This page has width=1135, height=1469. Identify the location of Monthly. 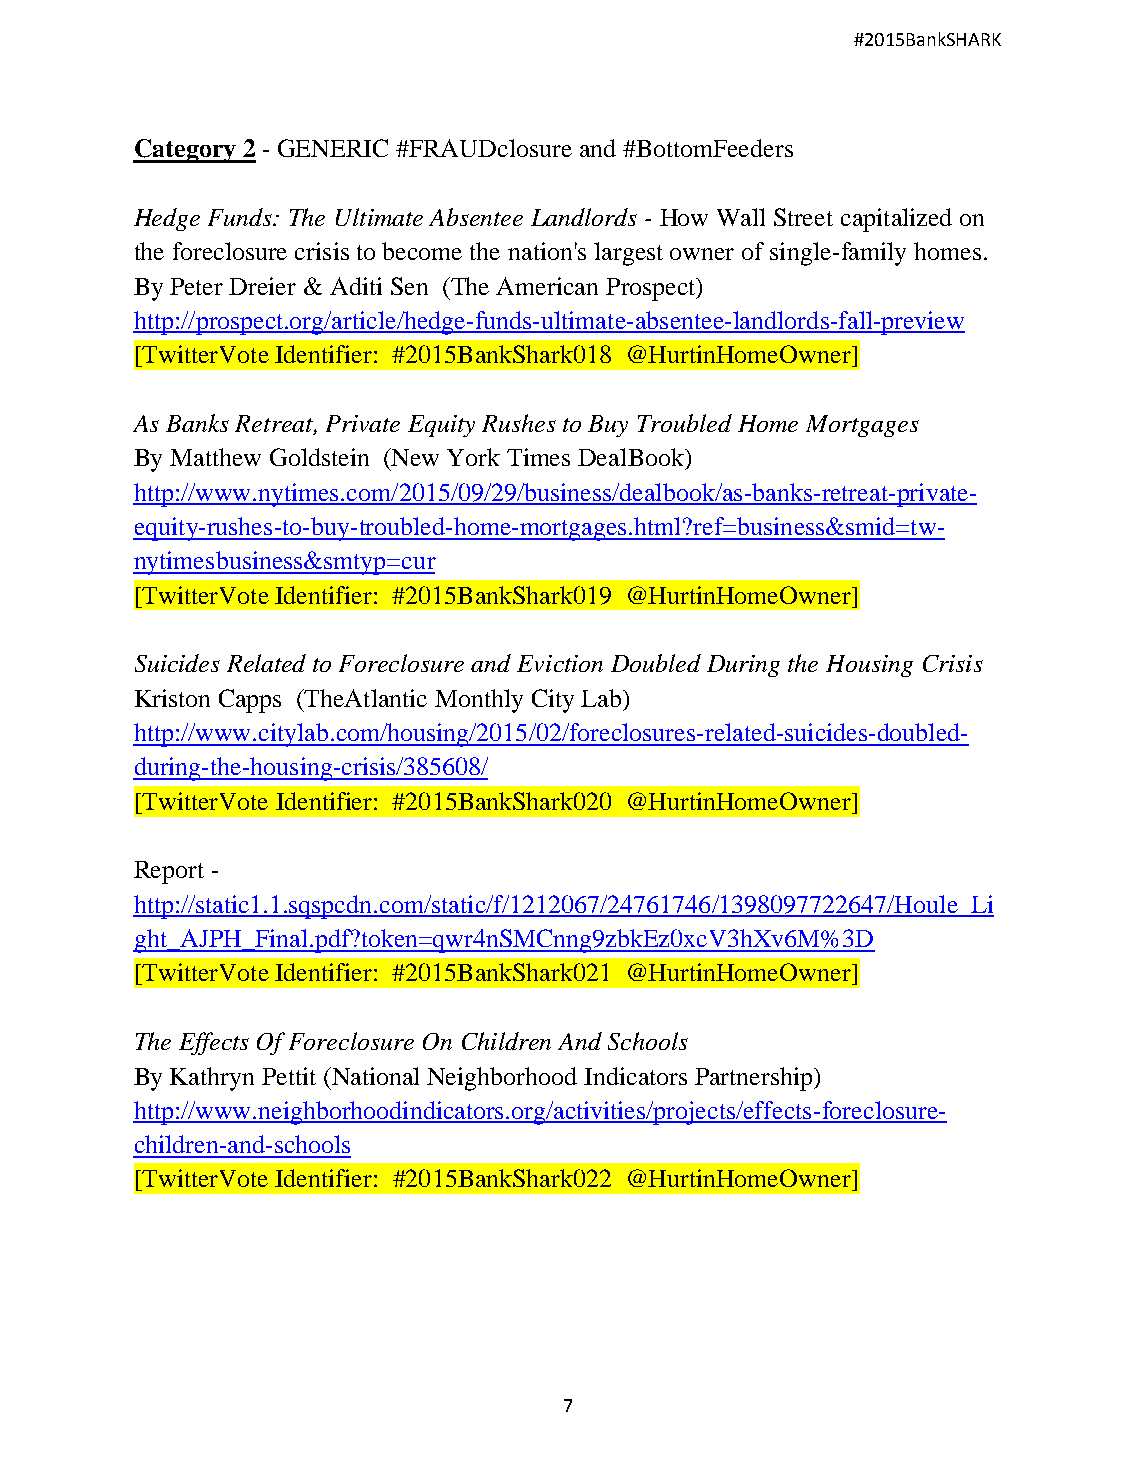
(479, 701).
